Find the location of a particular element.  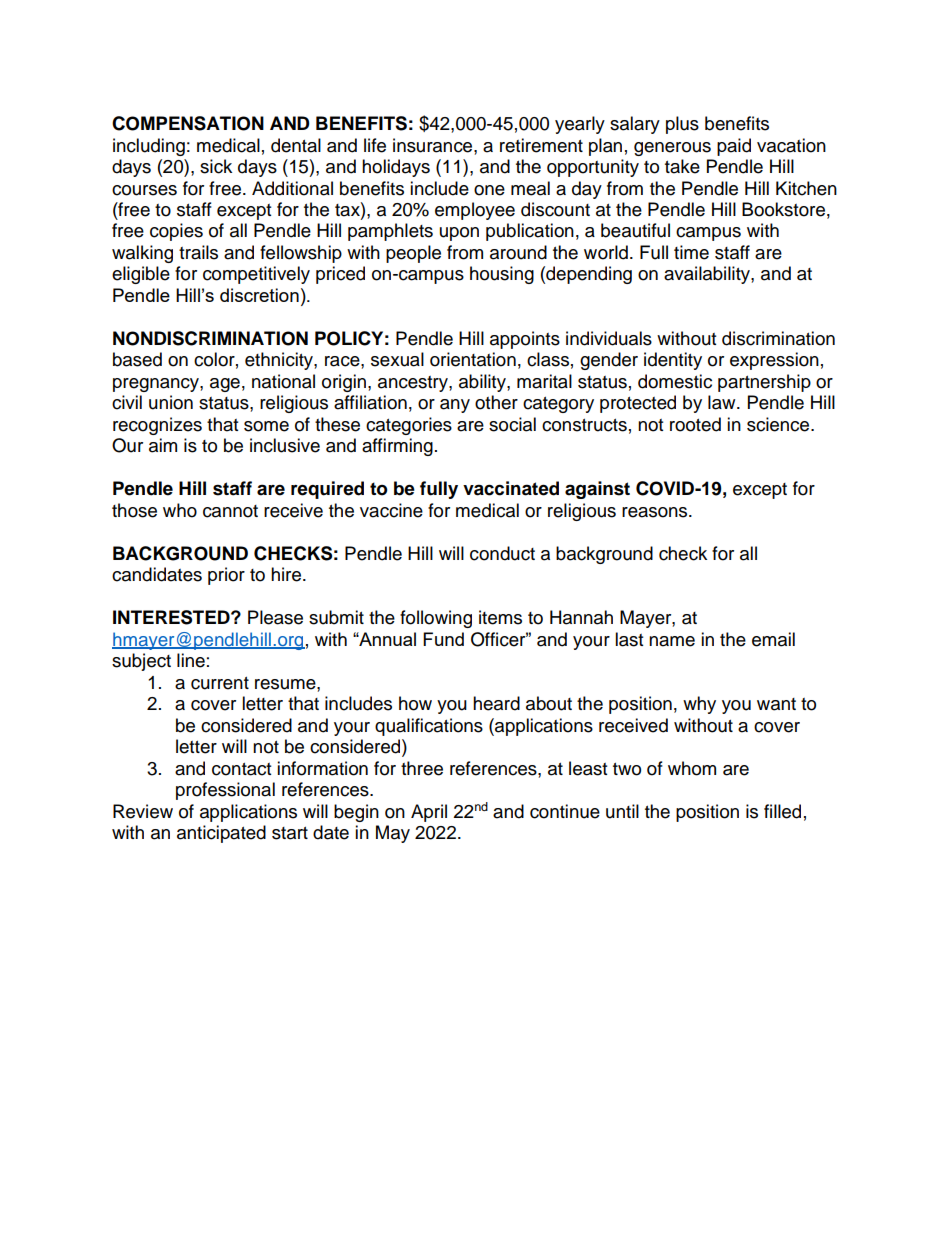

prior is located at coordinates (226, 576).
